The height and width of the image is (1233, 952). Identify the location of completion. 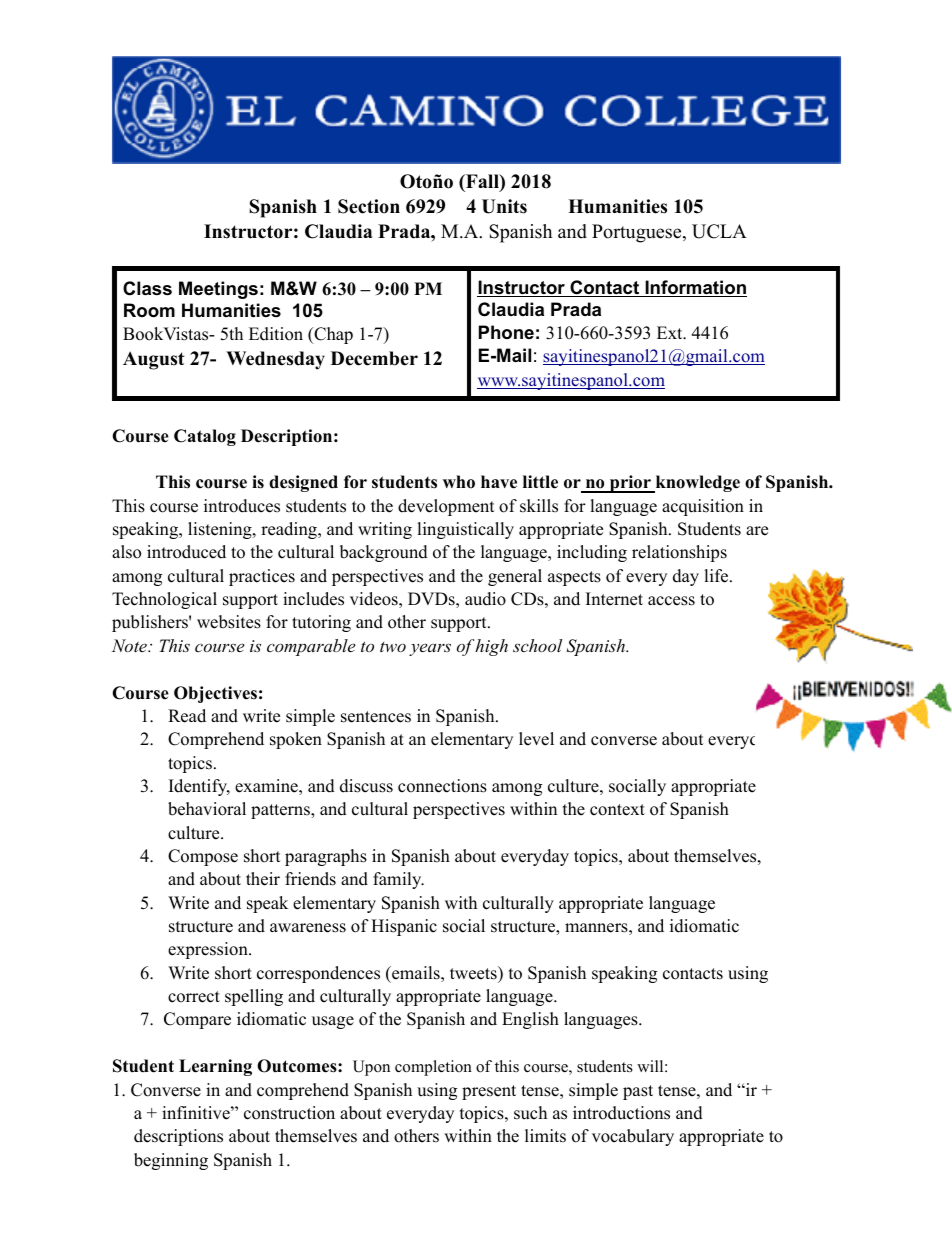
(433, 1068).
